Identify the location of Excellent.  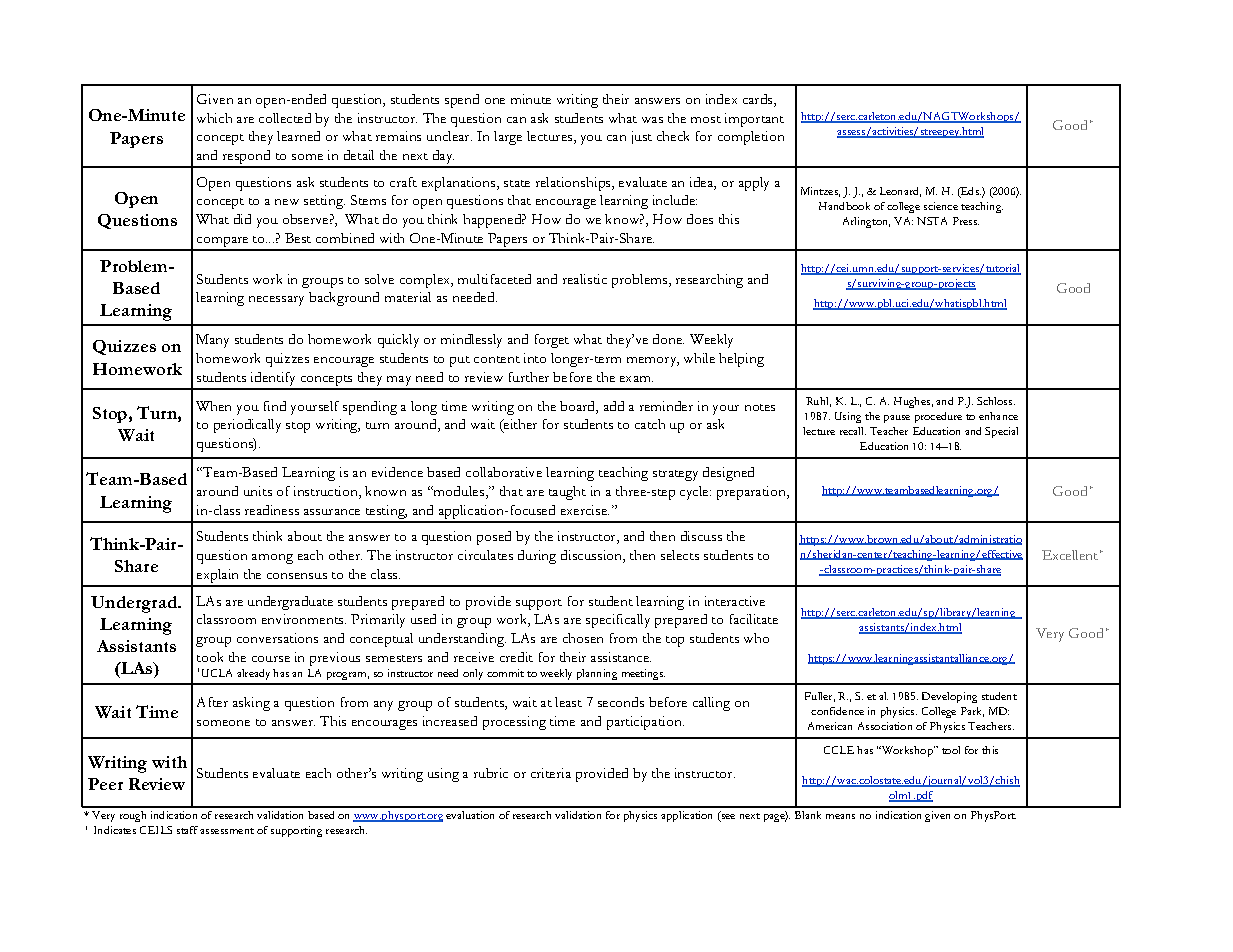
(1070, 555).
